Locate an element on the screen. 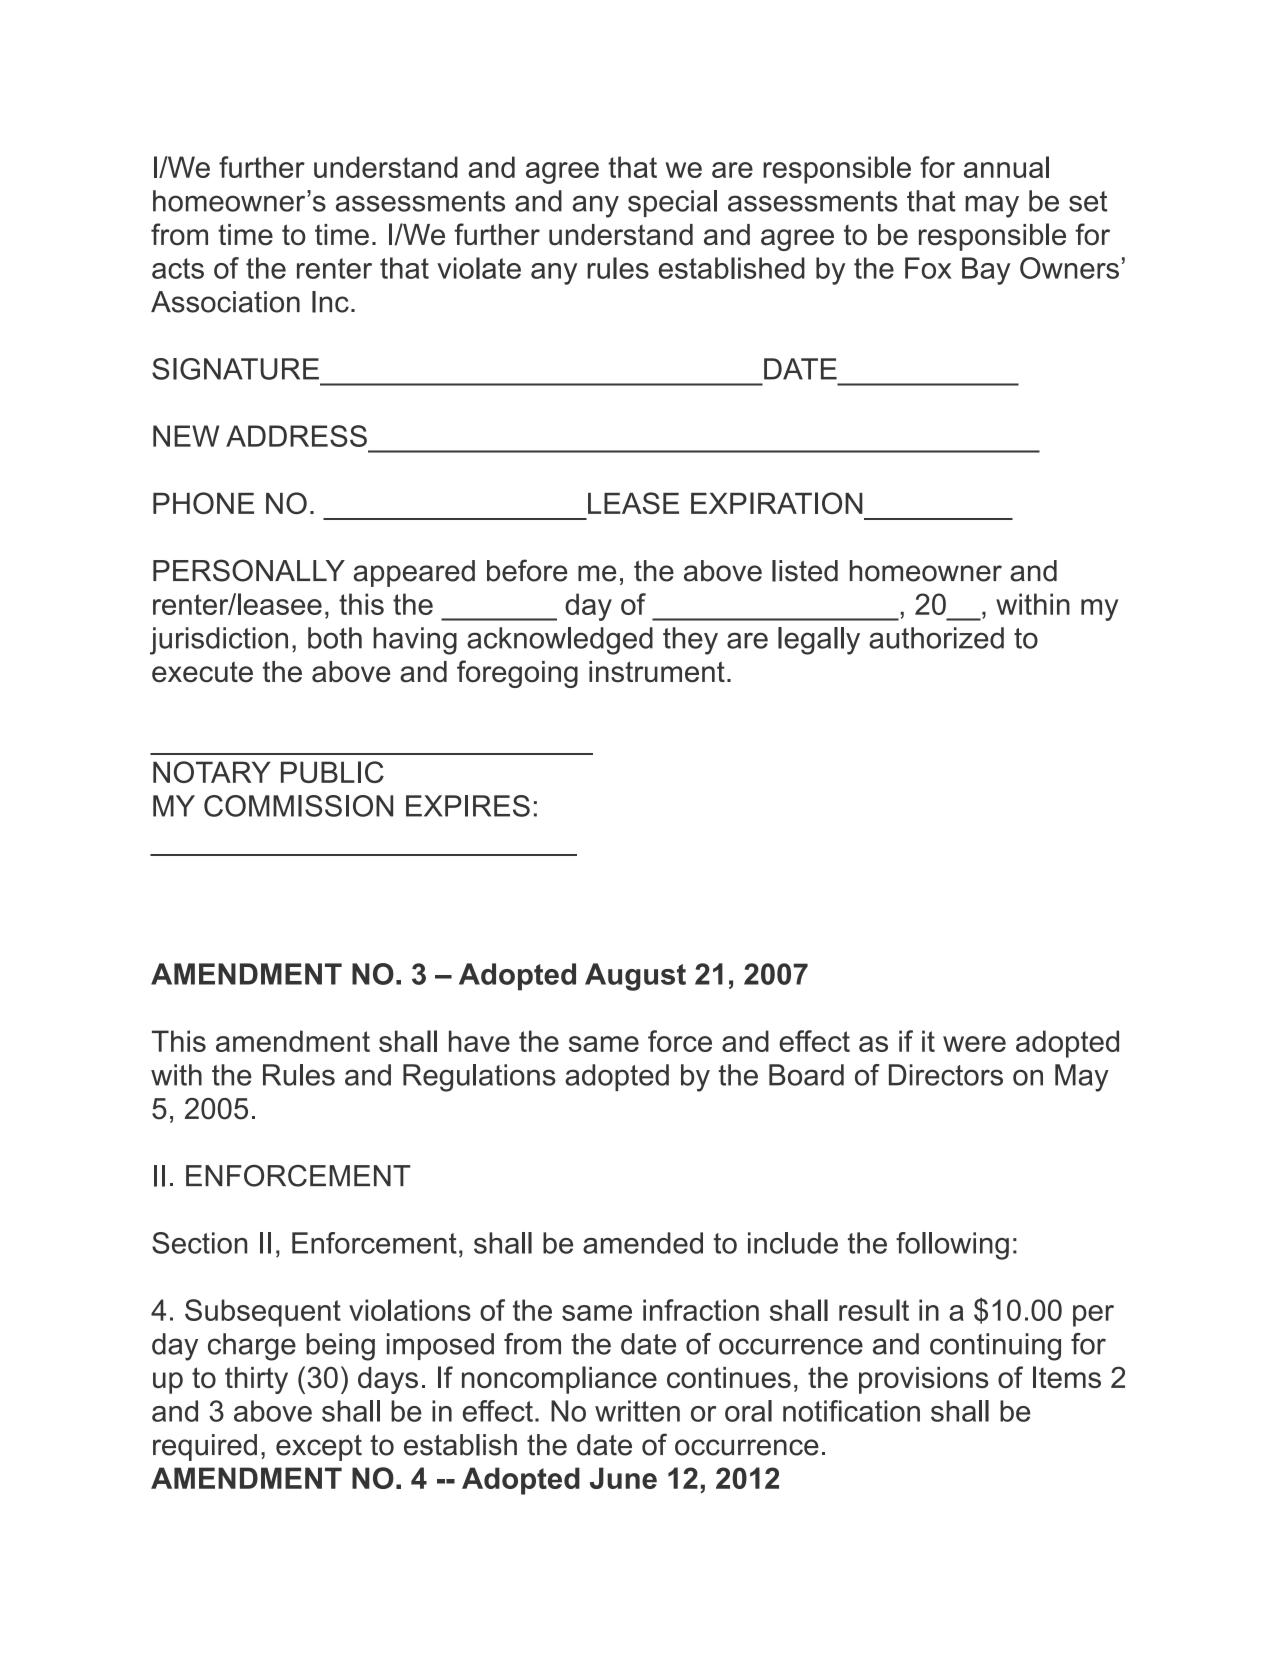 The width and height of the screenshot is (1285, 1664). COMMISSION is located at coordinates (298, 806).
